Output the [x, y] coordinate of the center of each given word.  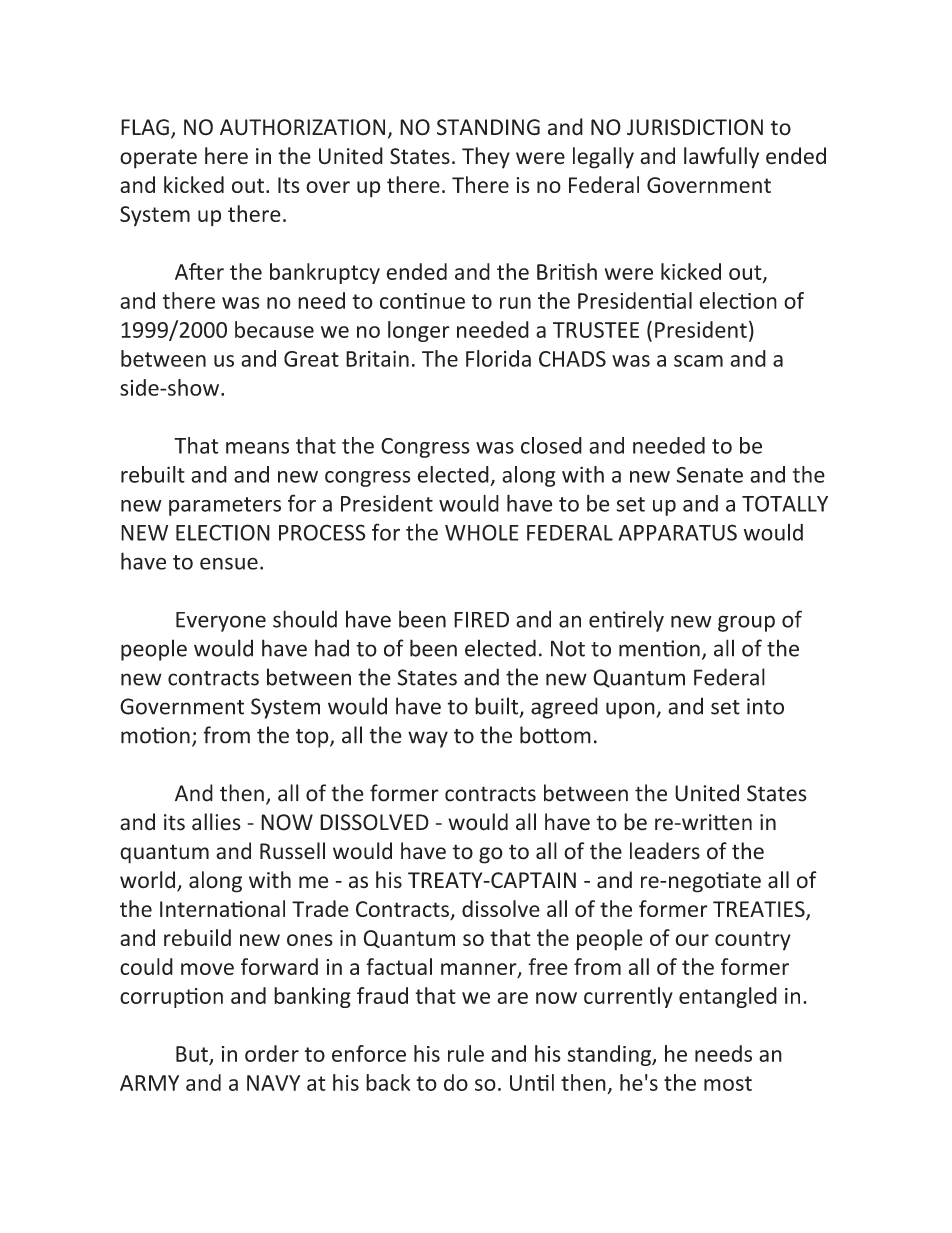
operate [158, 159]
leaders [665, 851]
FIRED [481, 620]
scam [698, 361]
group [746, 623]
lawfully [721, 158]
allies [216, 822]
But [192, 1054]
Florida [498, 358]
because [274, 329]
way [428, 739]
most [728, 1083]
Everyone [221, 622]
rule [466, 1053]
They [486, 158]
